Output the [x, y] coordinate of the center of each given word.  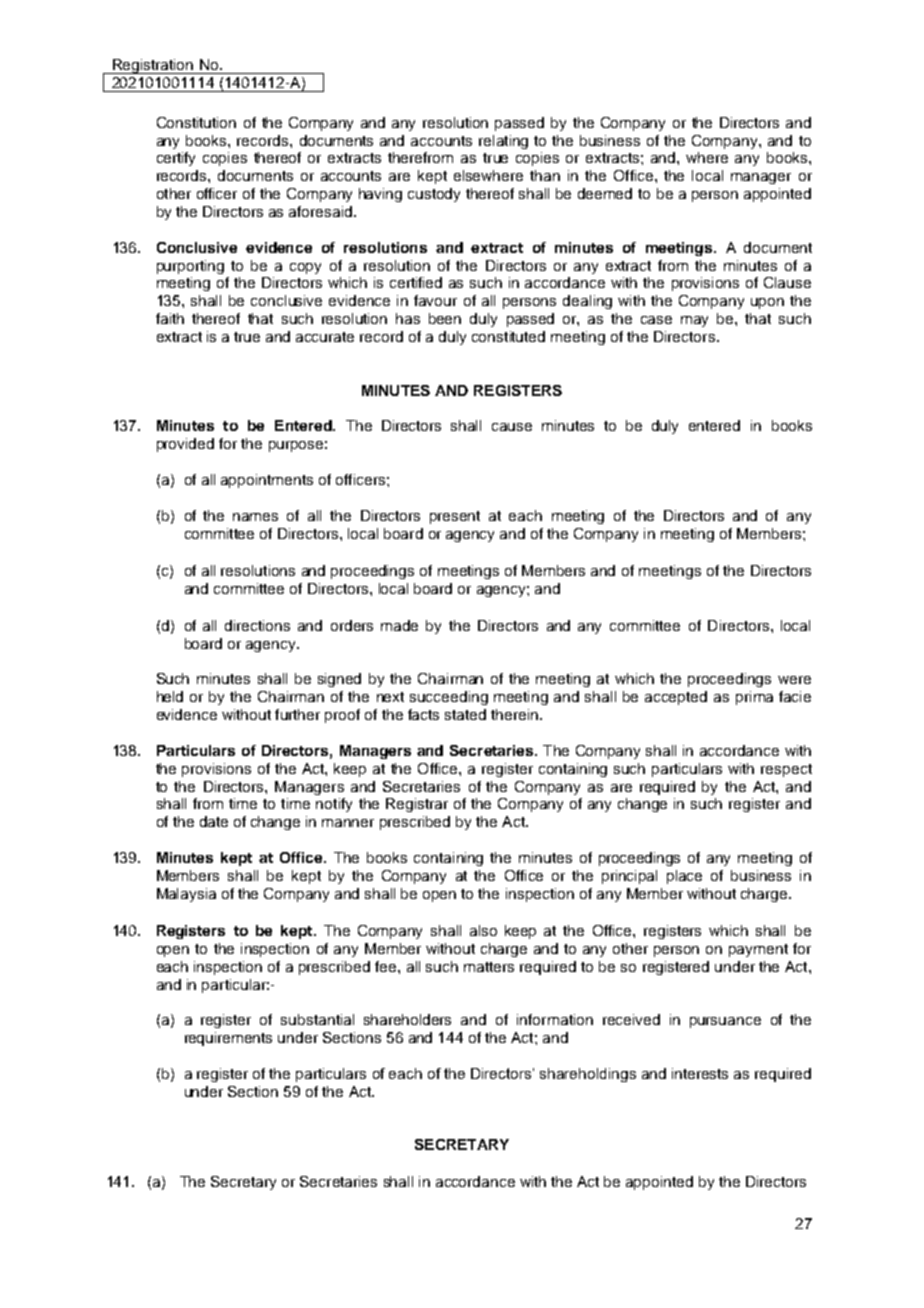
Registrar [417, 805]
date [214, 821]
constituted [508, 336]
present [455, 517]
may [694, 321]
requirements [228, 1039]
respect [786, 770]
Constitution [196, 122]
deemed [605, 193]
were [794, 680]
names [255, 517]
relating [503, 142]
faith [170, 318]
